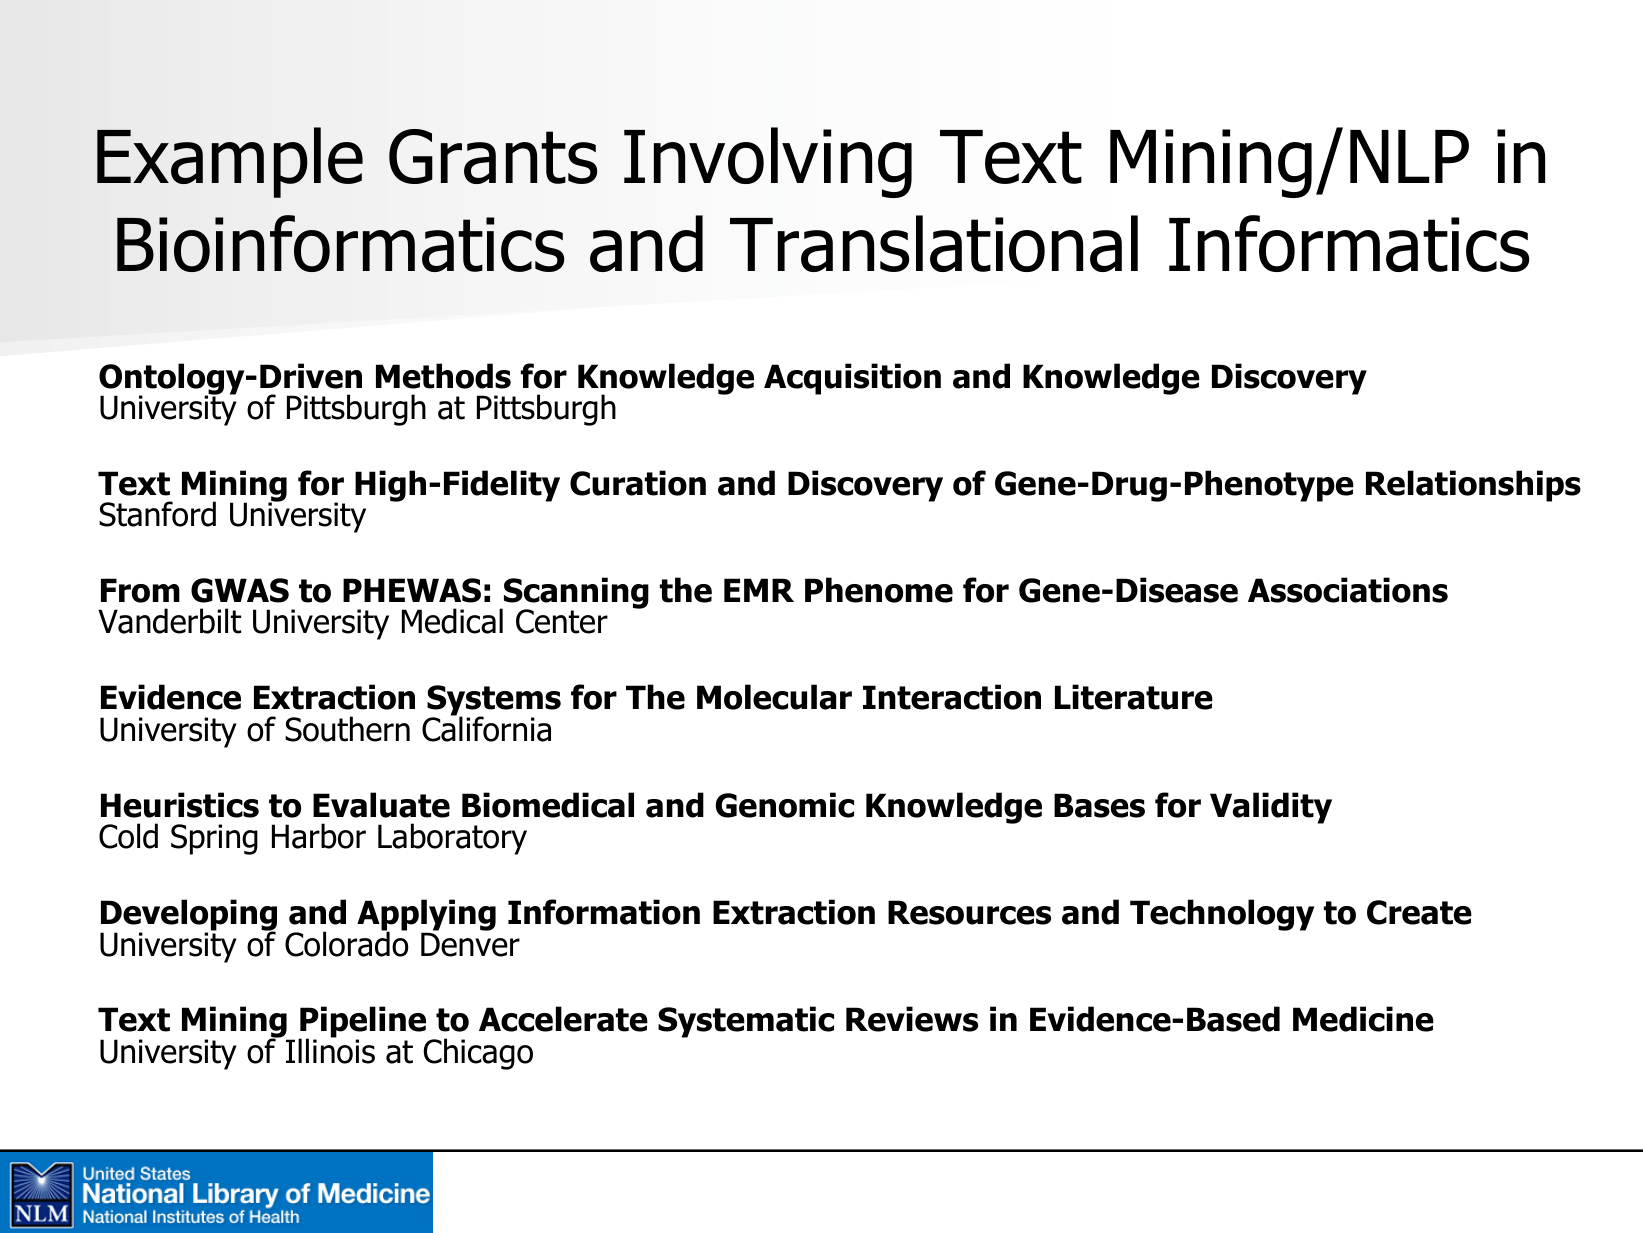 Image resolution: width=1643 pixels, height=1233 pixels. Describe the element at coordinates (1348, 590) in the screenshot. I see `Associations` at that location.
